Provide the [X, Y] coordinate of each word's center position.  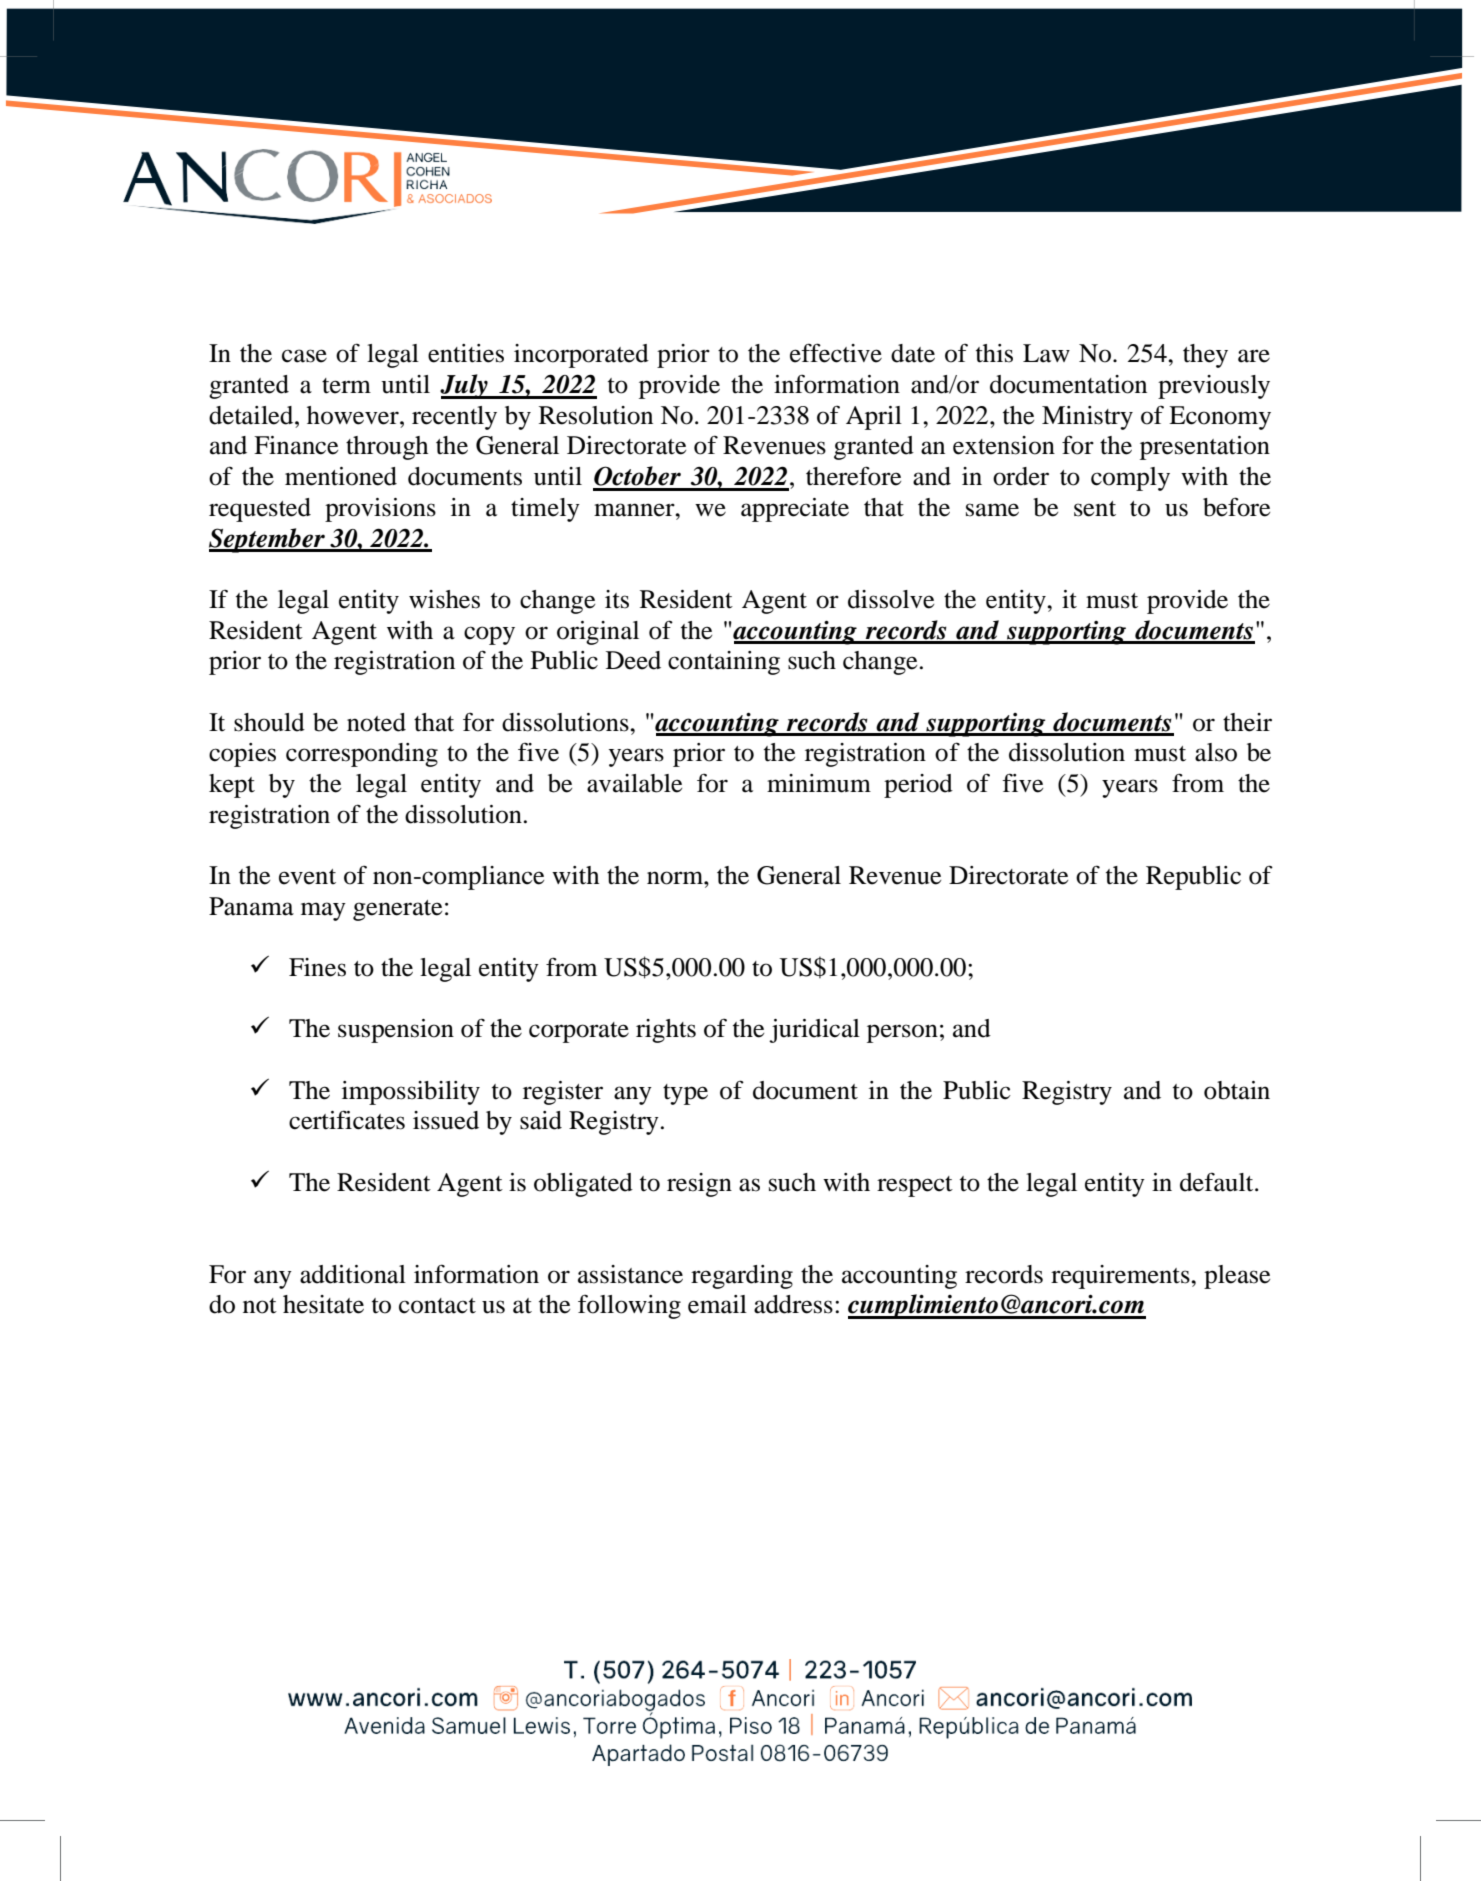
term [346, 386]
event [307, 877]
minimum [819, 783]
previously [1214, 387]
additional [353, 1274]
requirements [1121, 1277]
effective [836, 353]
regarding [742, 1277]
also [1216, 752]
